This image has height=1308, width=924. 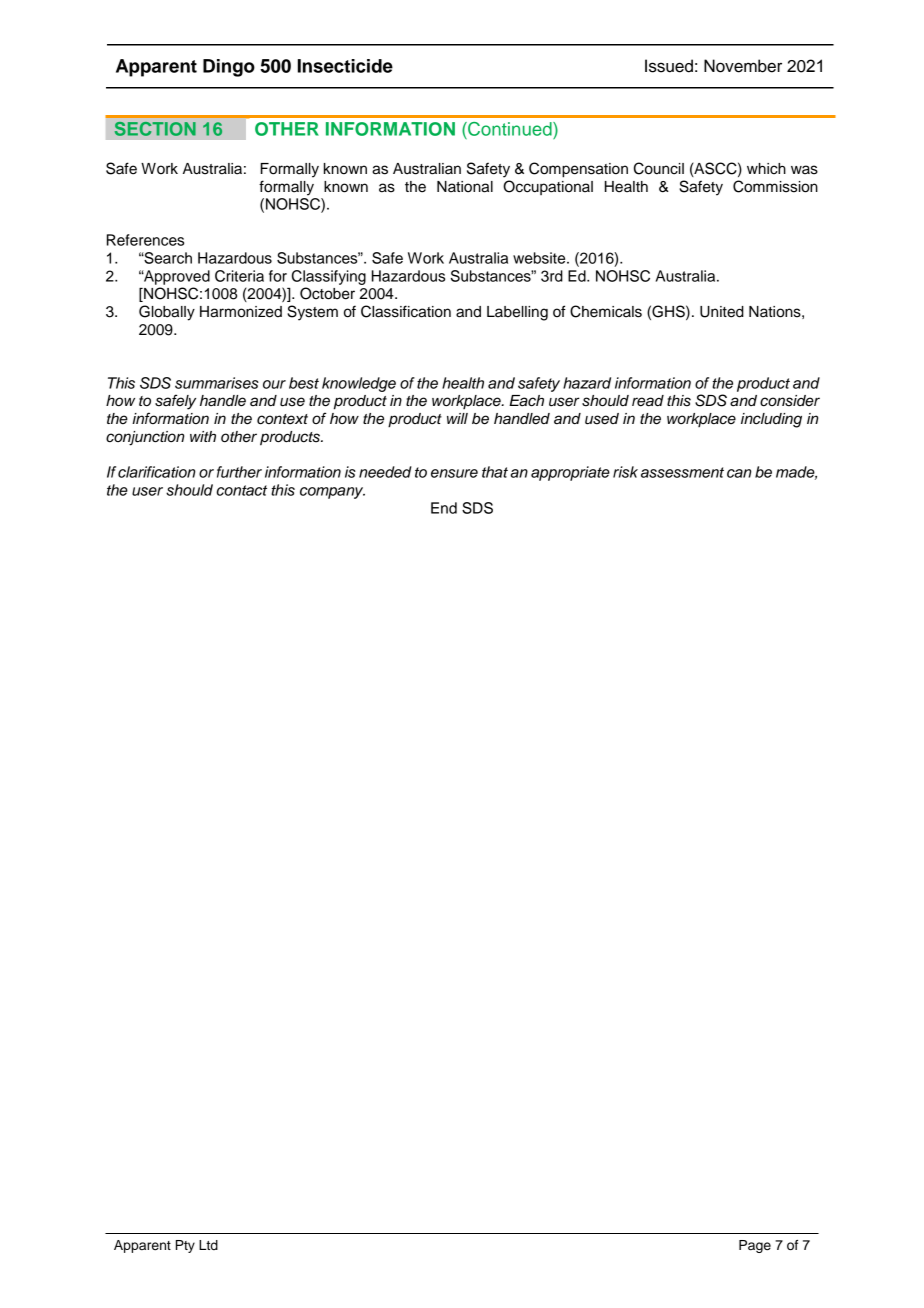 I want to click on contact, so click(x=241, y=490).
